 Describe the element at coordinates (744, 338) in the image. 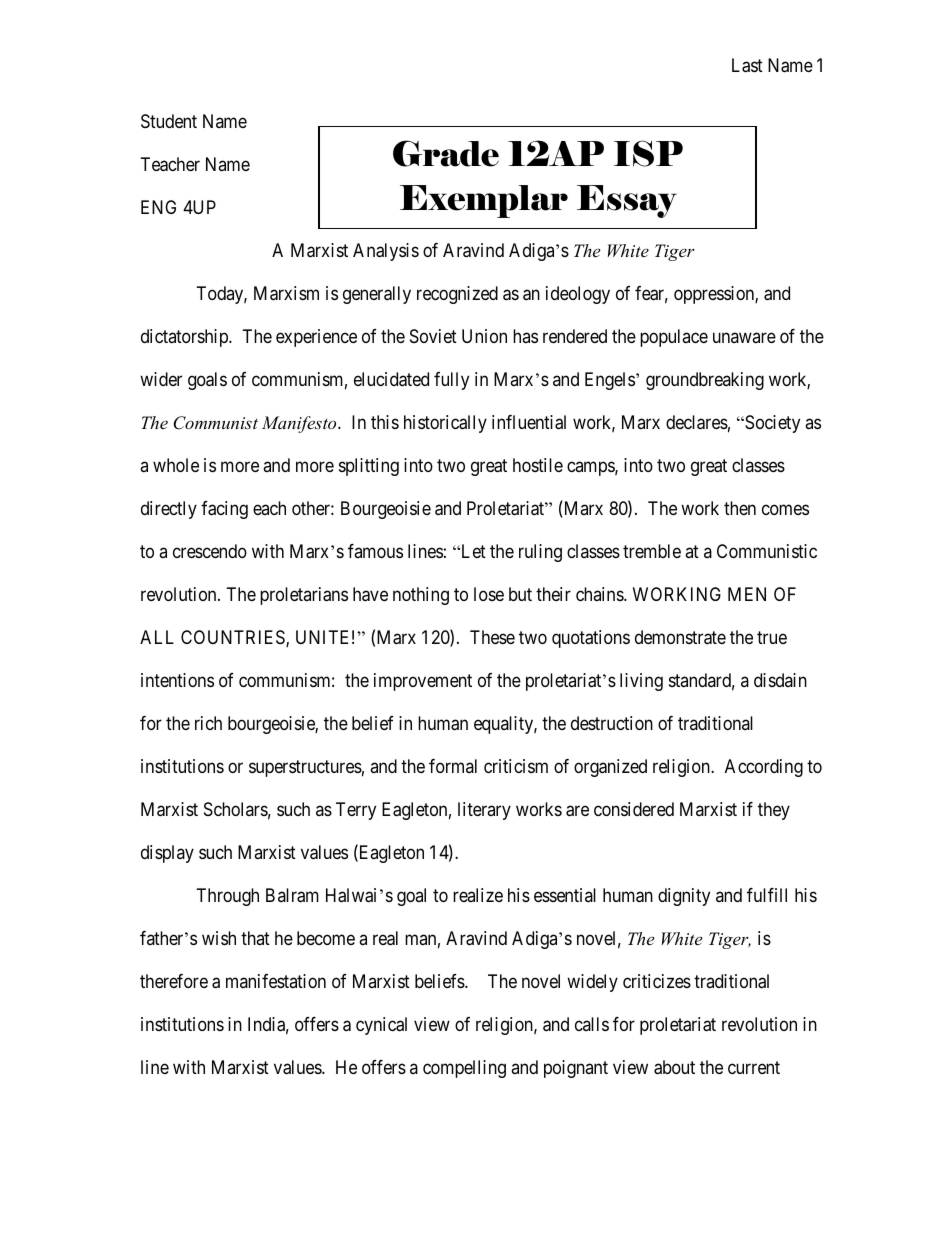

I see `unaware` at that location.
